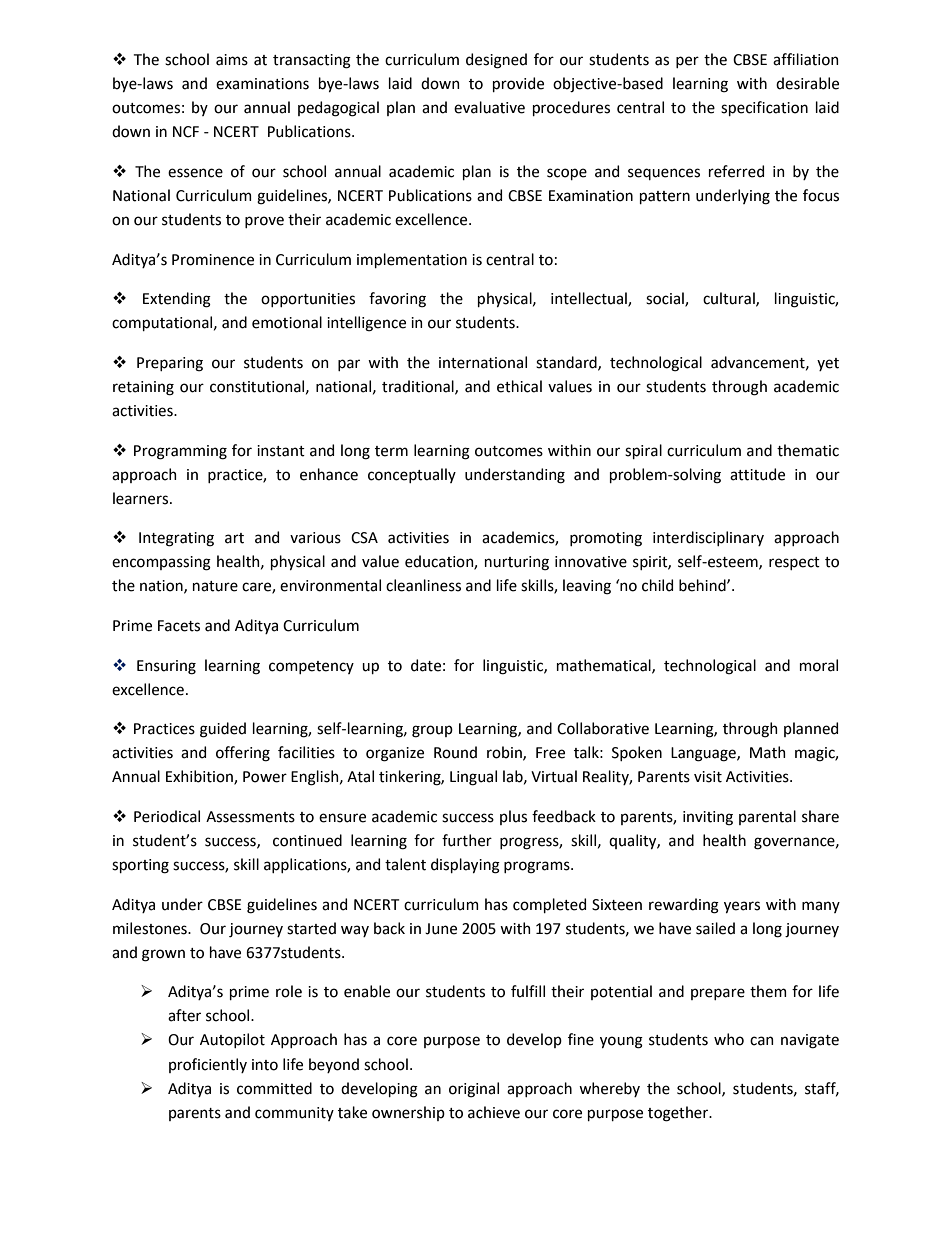 The width and height of the screenshot is (952, 1233). I want to click on implementation, so click(412, 260).
